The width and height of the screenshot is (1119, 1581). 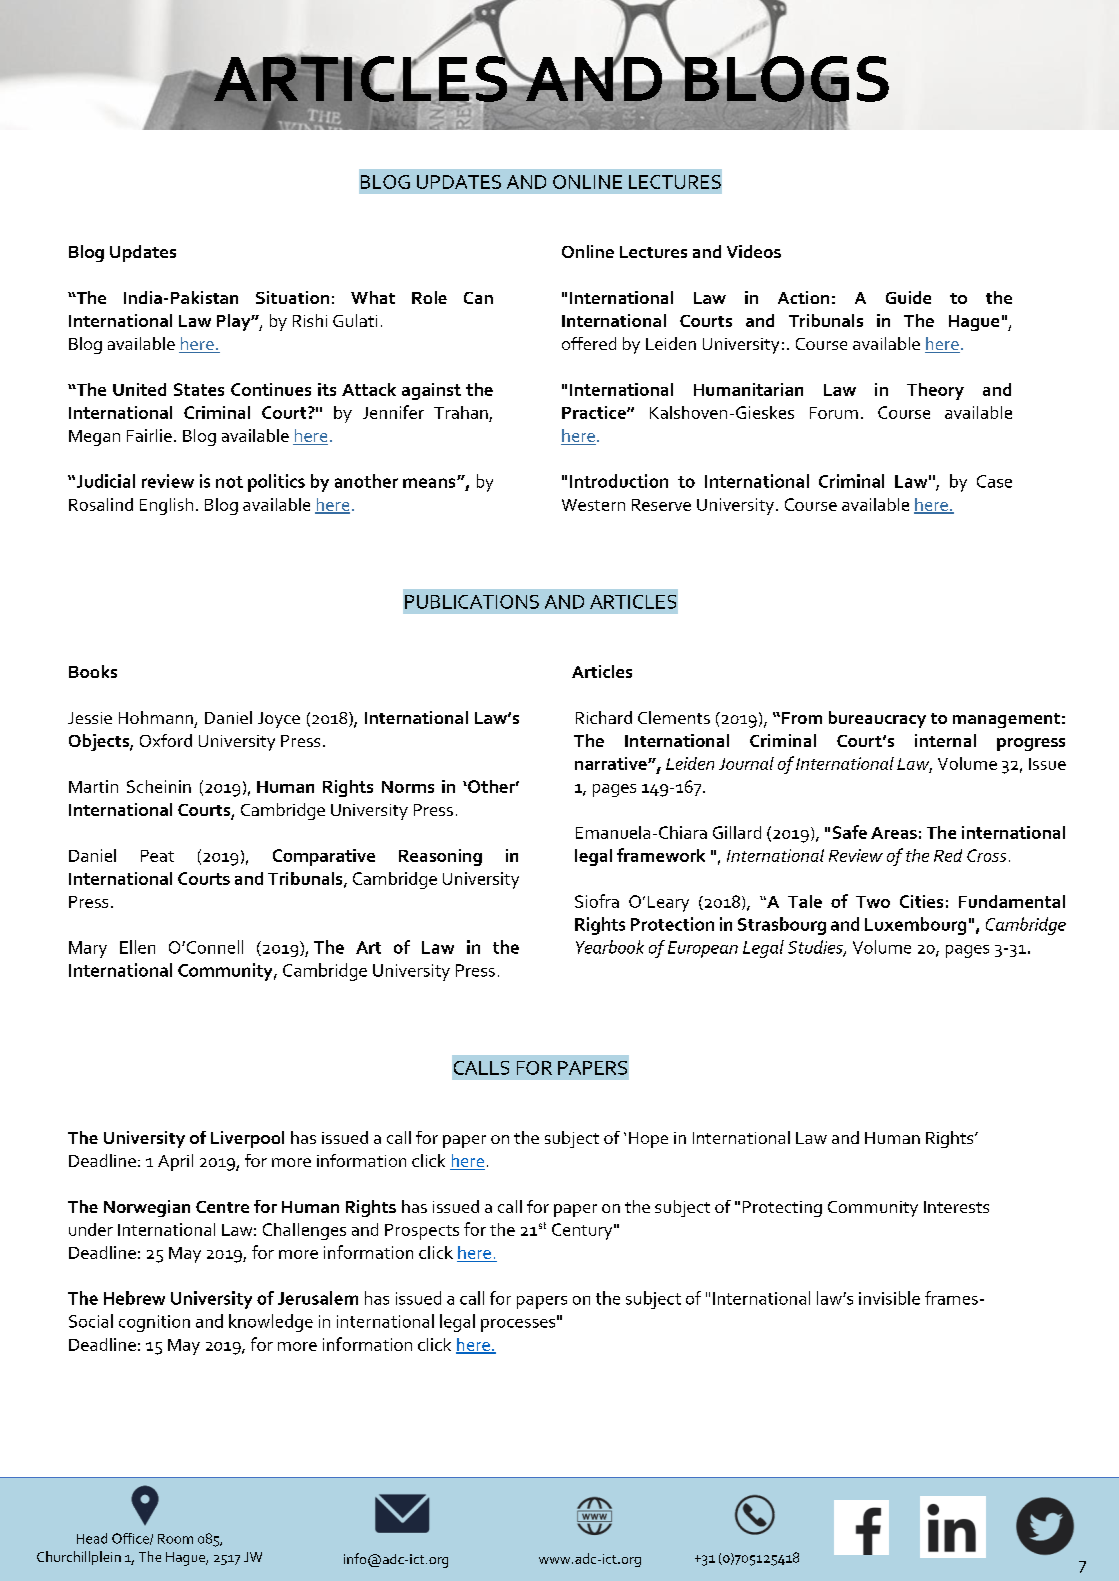 I want to click on Peat, so click(x=157, y=856).
